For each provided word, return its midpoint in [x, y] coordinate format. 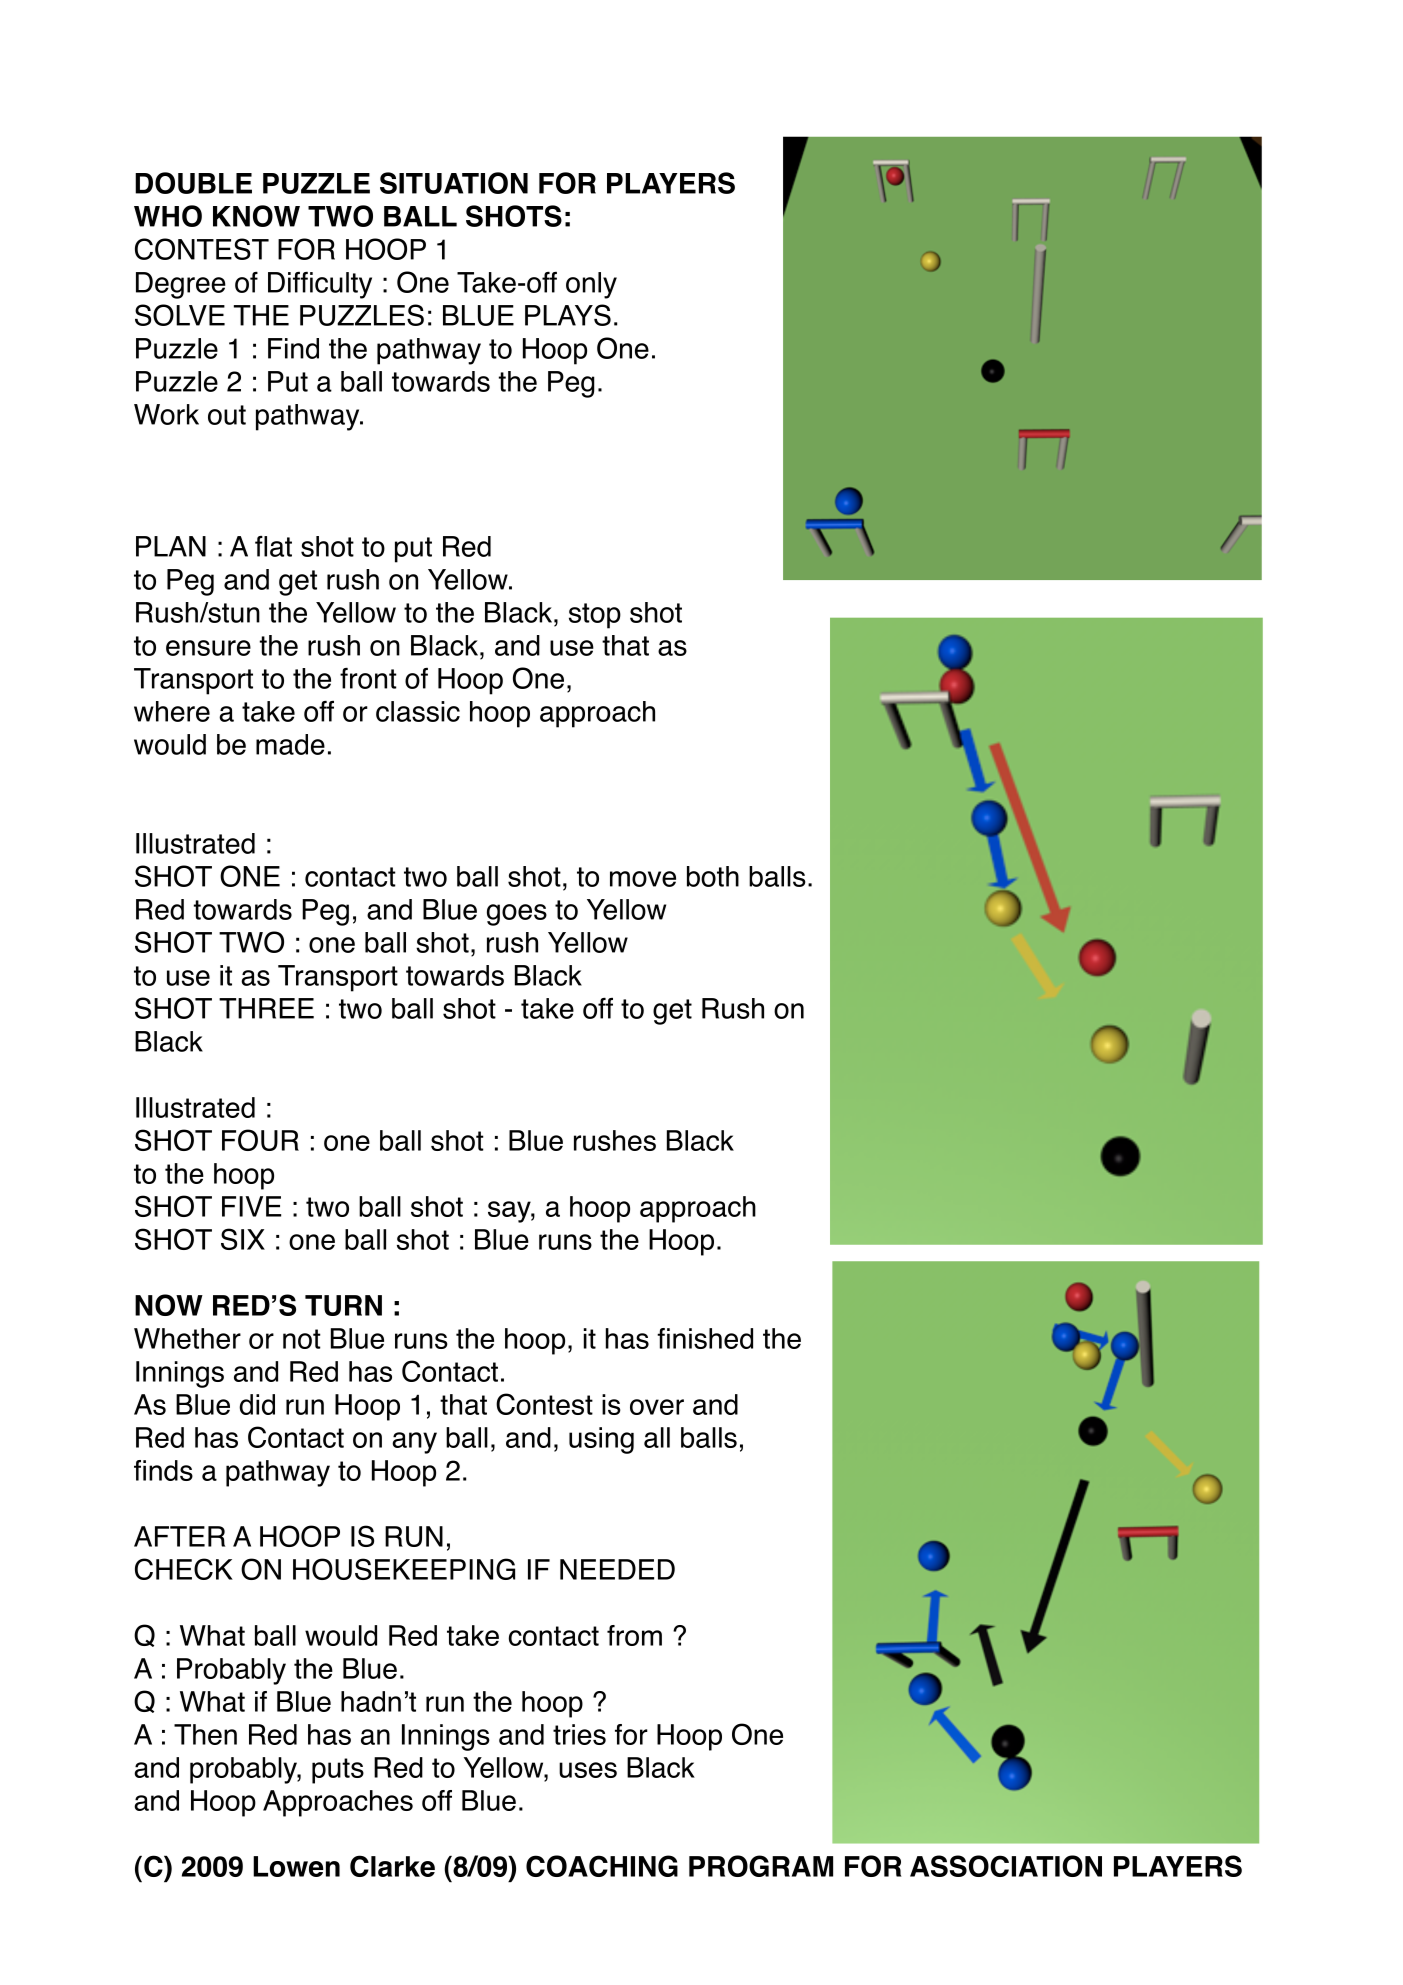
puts [338, 1771]
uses [588, 1770]
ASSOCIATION [1006, 1866]
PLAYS [568, 315]
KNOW [256, 216]
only [591, 285]
